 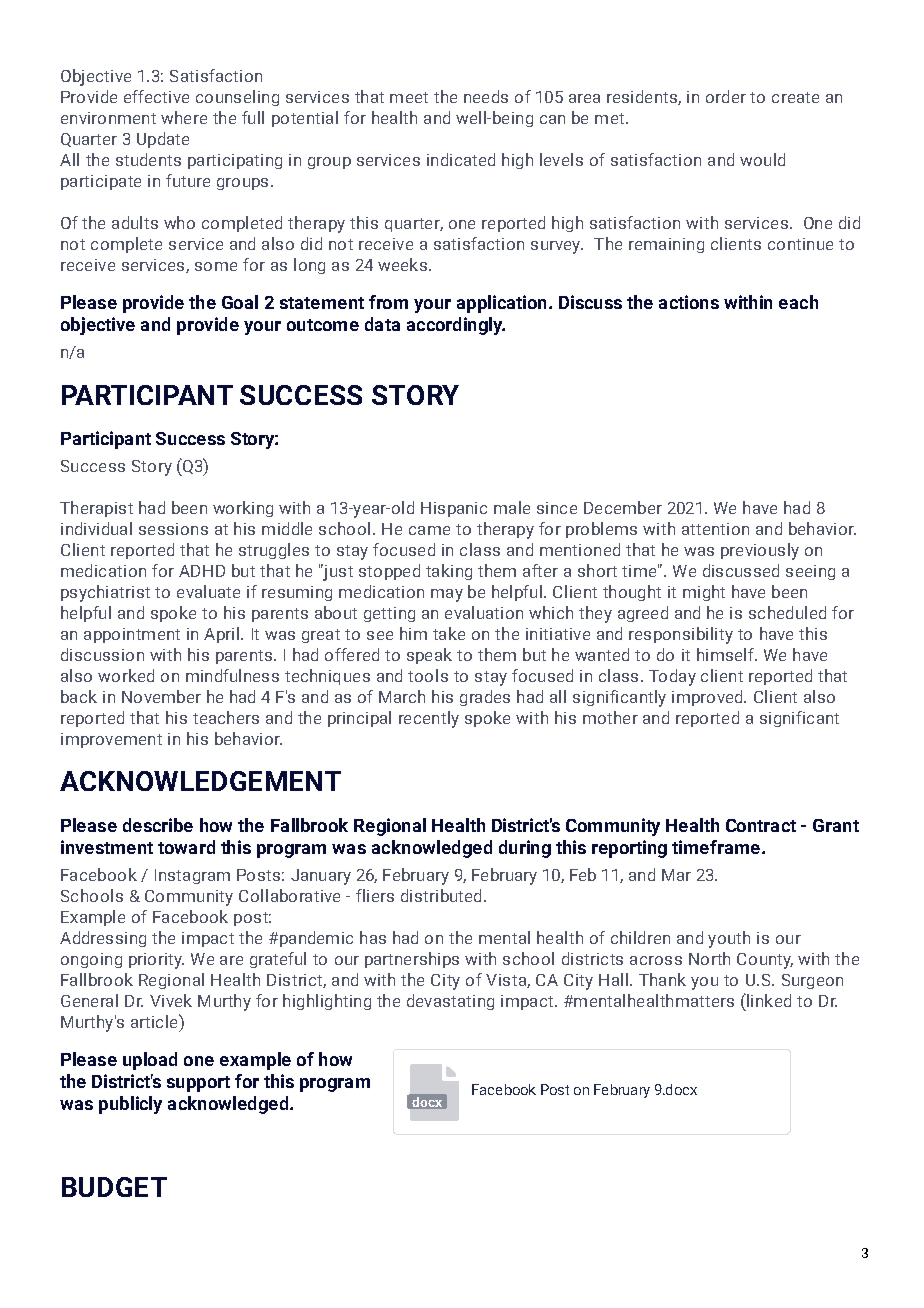 What do you see at coordinates (729, 939) in the page?
I see `youth` at bounding box center [729, 939].
